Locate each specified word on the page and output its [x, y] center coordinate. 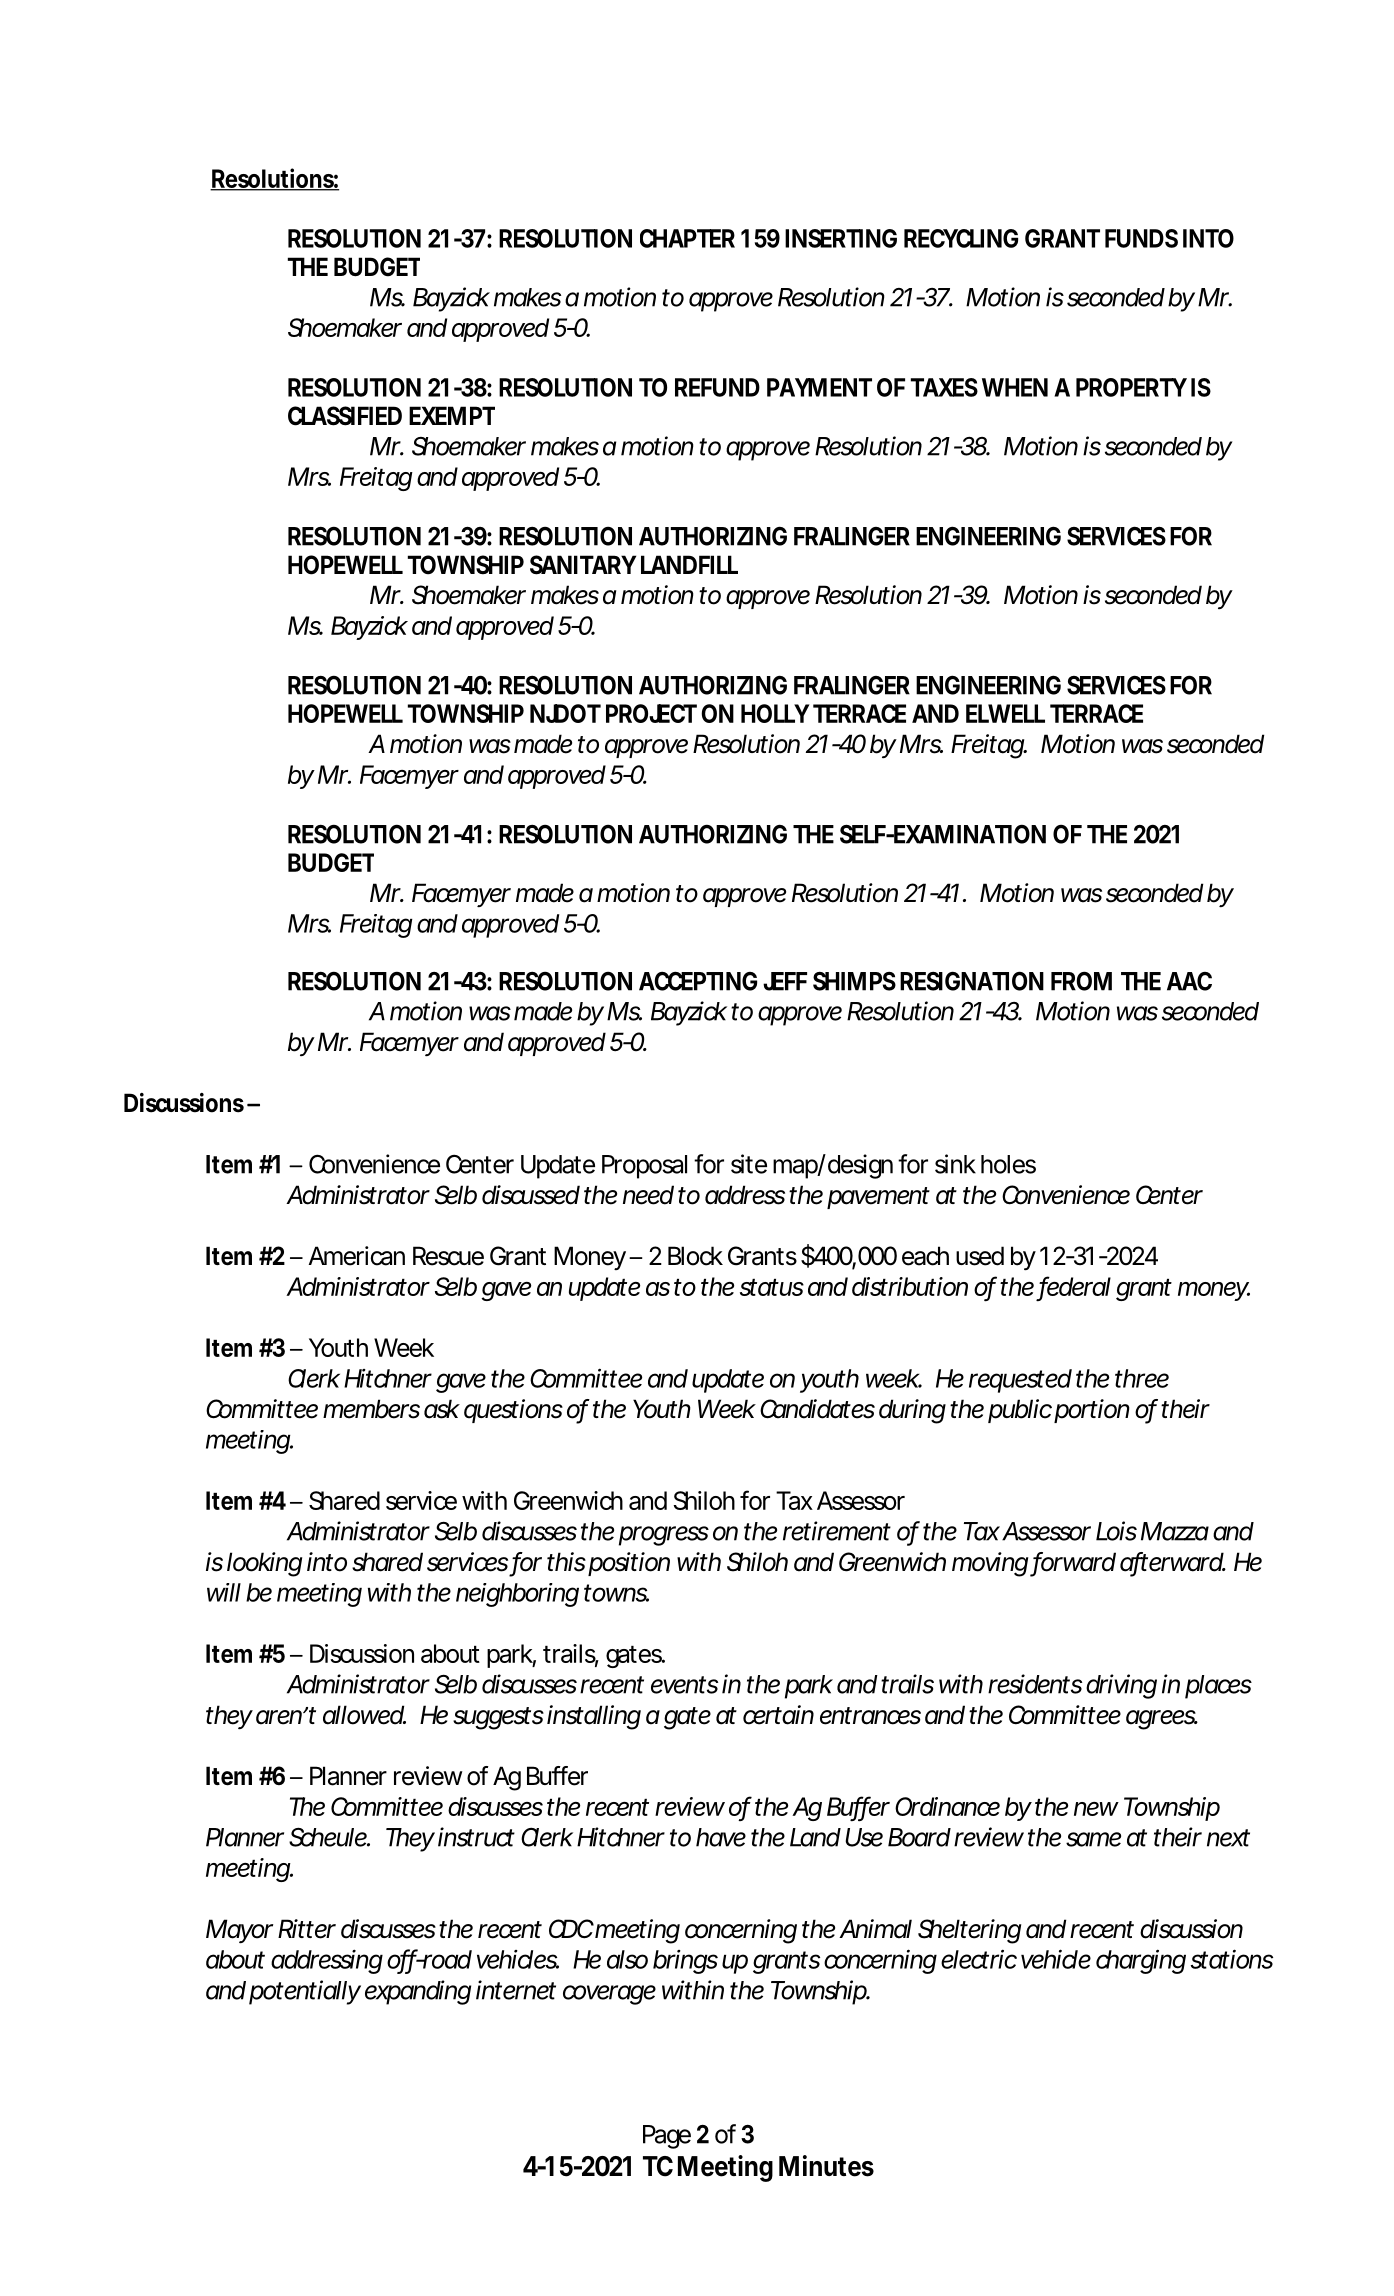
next [1228, 1838]
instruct [476, 1837]
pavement [878, 1198]
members [371, 1409]
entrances [870, 1716]
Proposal [644, 1167]
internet [516, 1990]
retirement [837, 1531]
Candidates [817, 1409]
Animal [875, 1929]
